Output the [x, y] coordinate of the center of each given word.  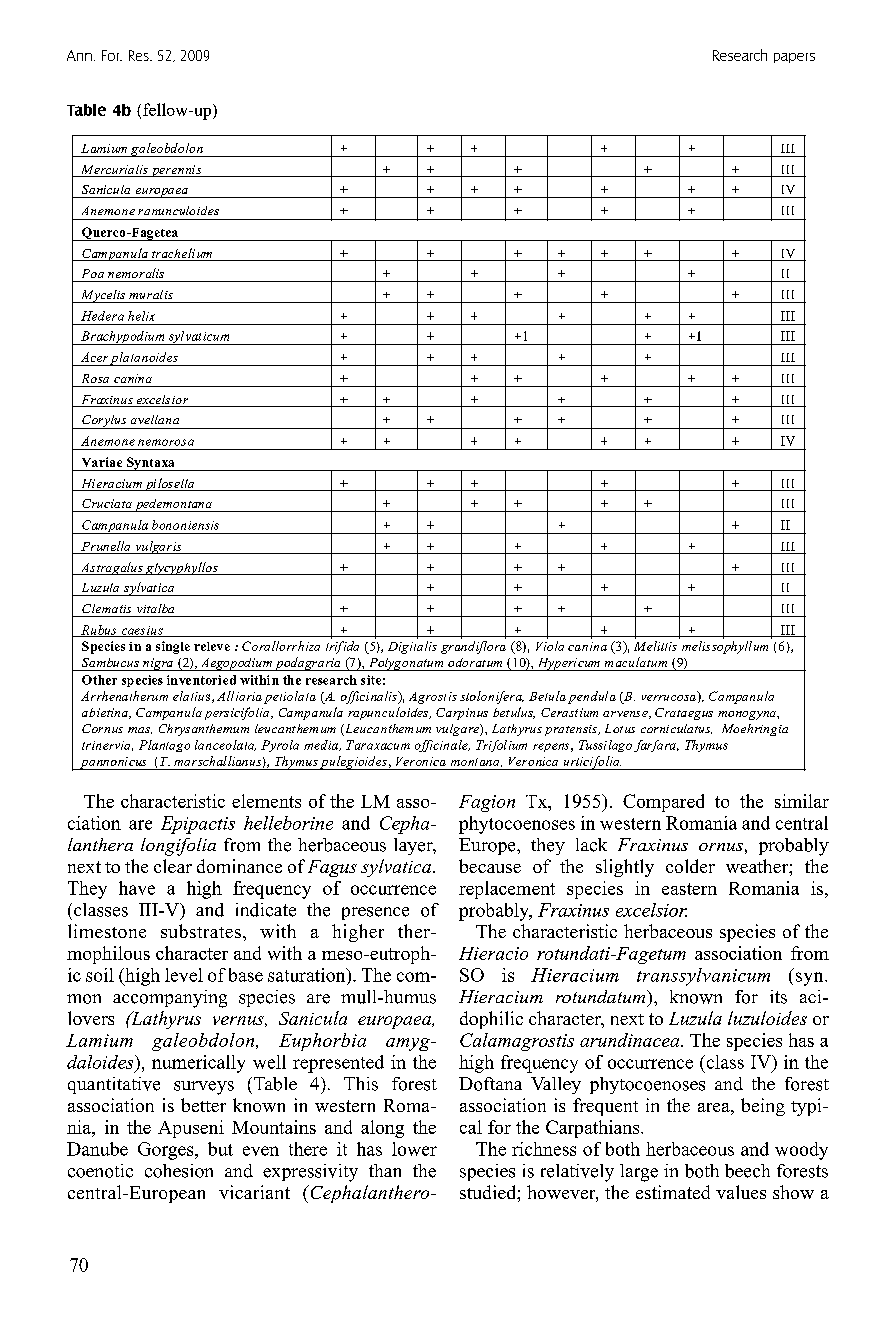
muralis [151, 294]
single [173, 647]
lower [414, 1149]
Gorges [167, 1151]
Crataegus [684, 714]
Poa [93, 273]
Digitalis [412, 647]
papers [794, 58]
